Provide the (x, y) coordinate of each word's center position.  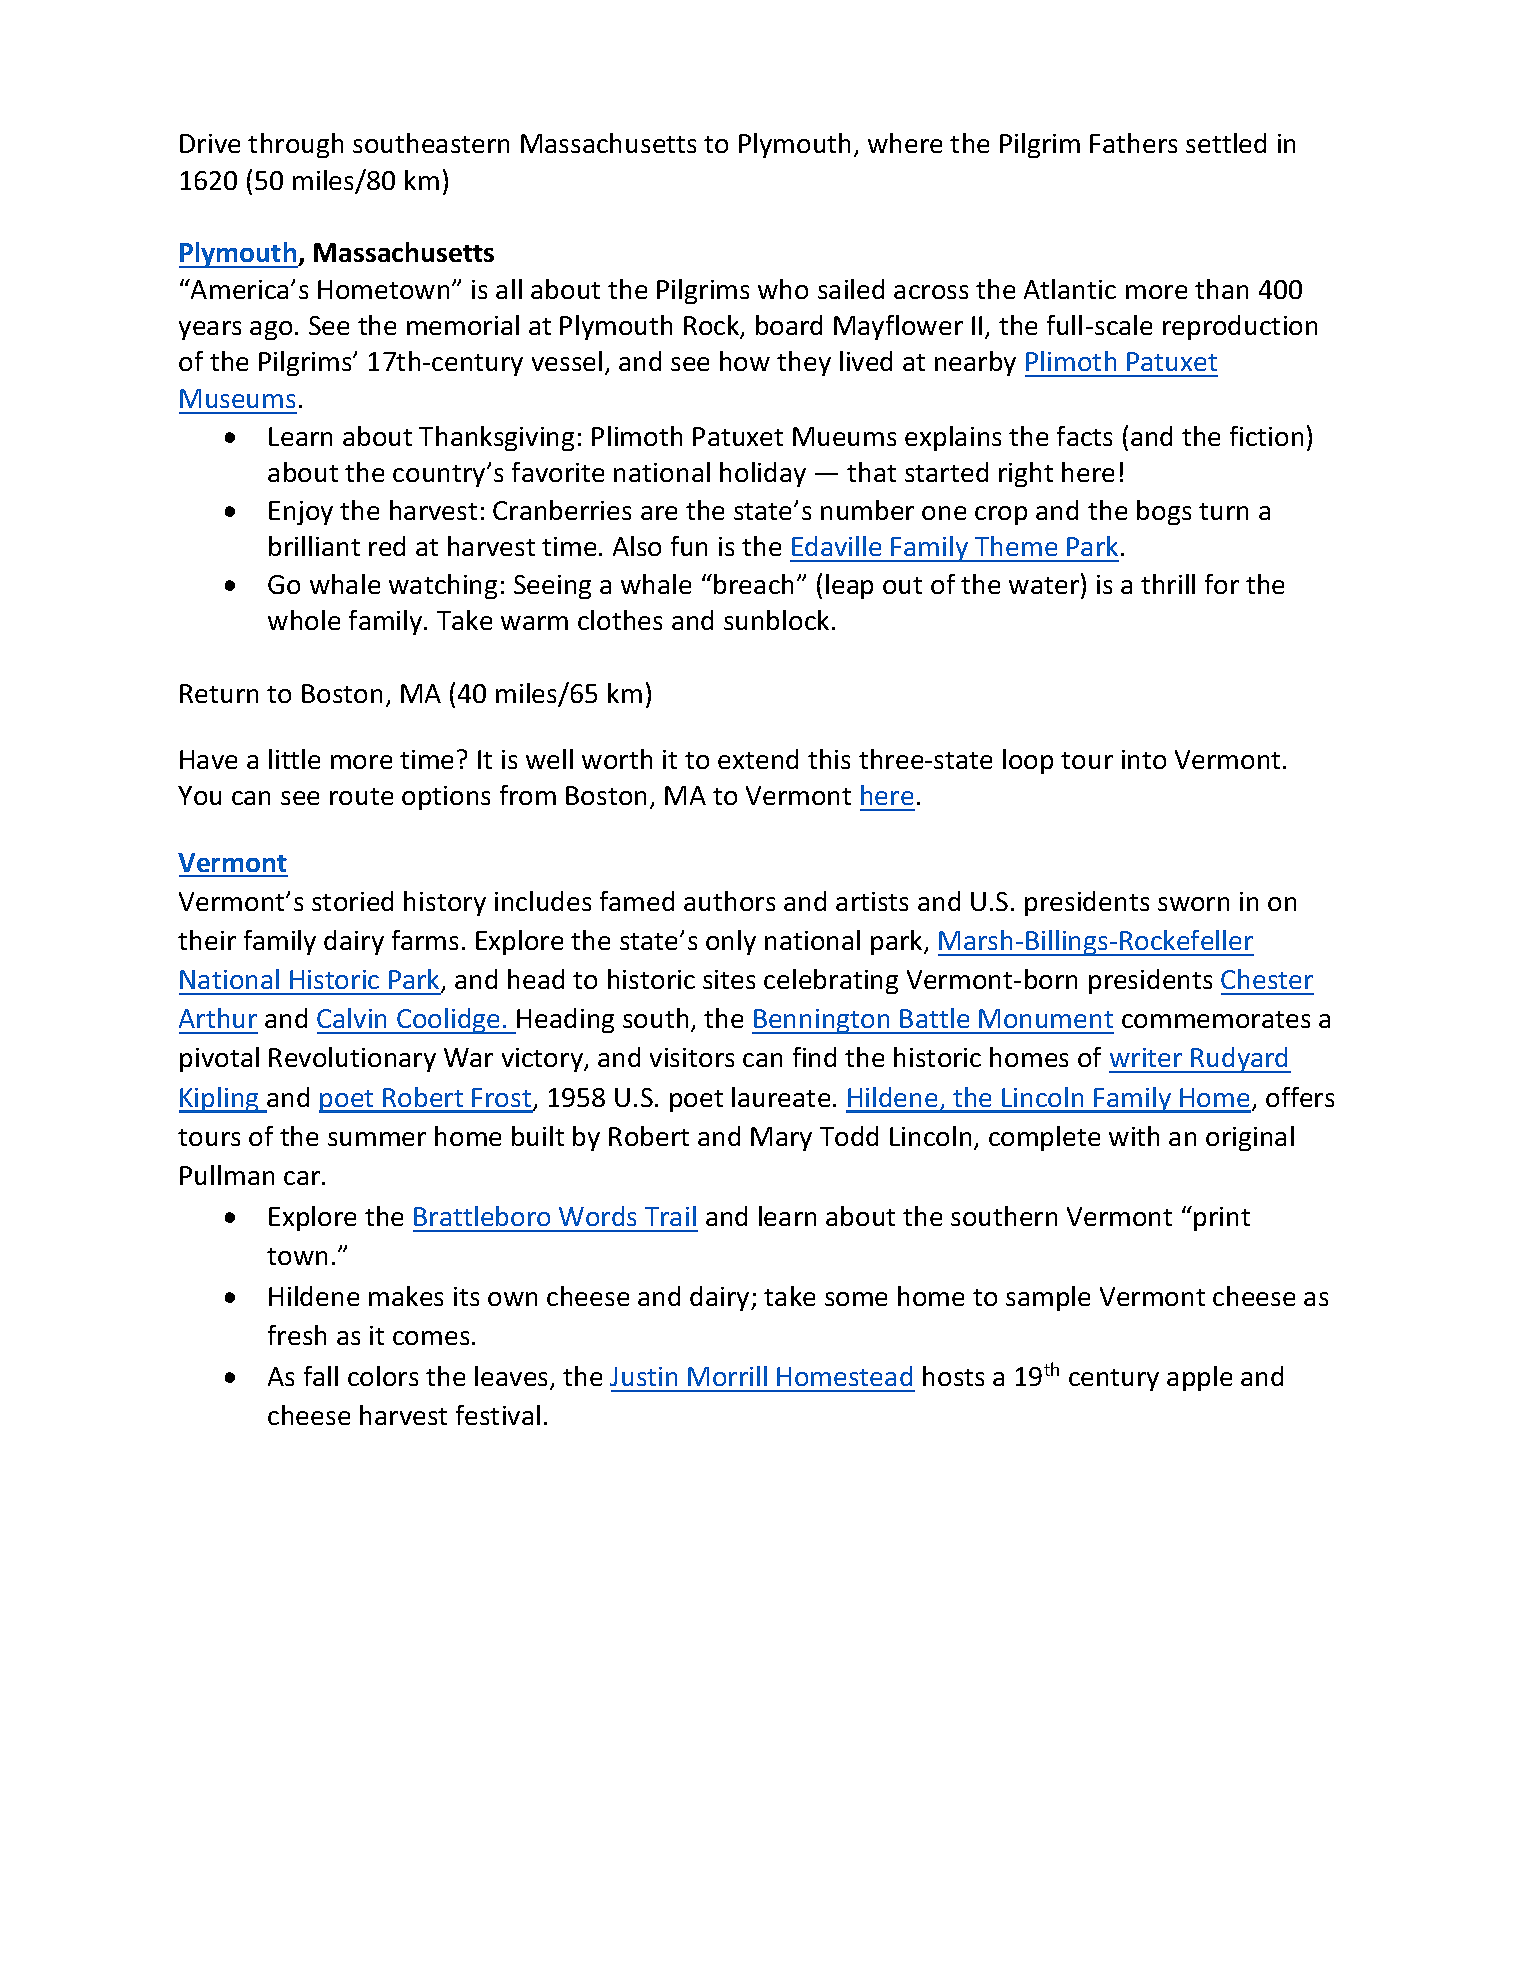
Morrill (727, 1376)
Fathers (1133, 143)
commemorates (1216, 1019)
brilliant (314, 546)
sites (729, 979)
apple (1199, 1378)
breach (753, 584)
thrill (1168, 584)
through (295, 145)
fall (321, 1376)
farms (425, 940)
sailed (851, 289)
